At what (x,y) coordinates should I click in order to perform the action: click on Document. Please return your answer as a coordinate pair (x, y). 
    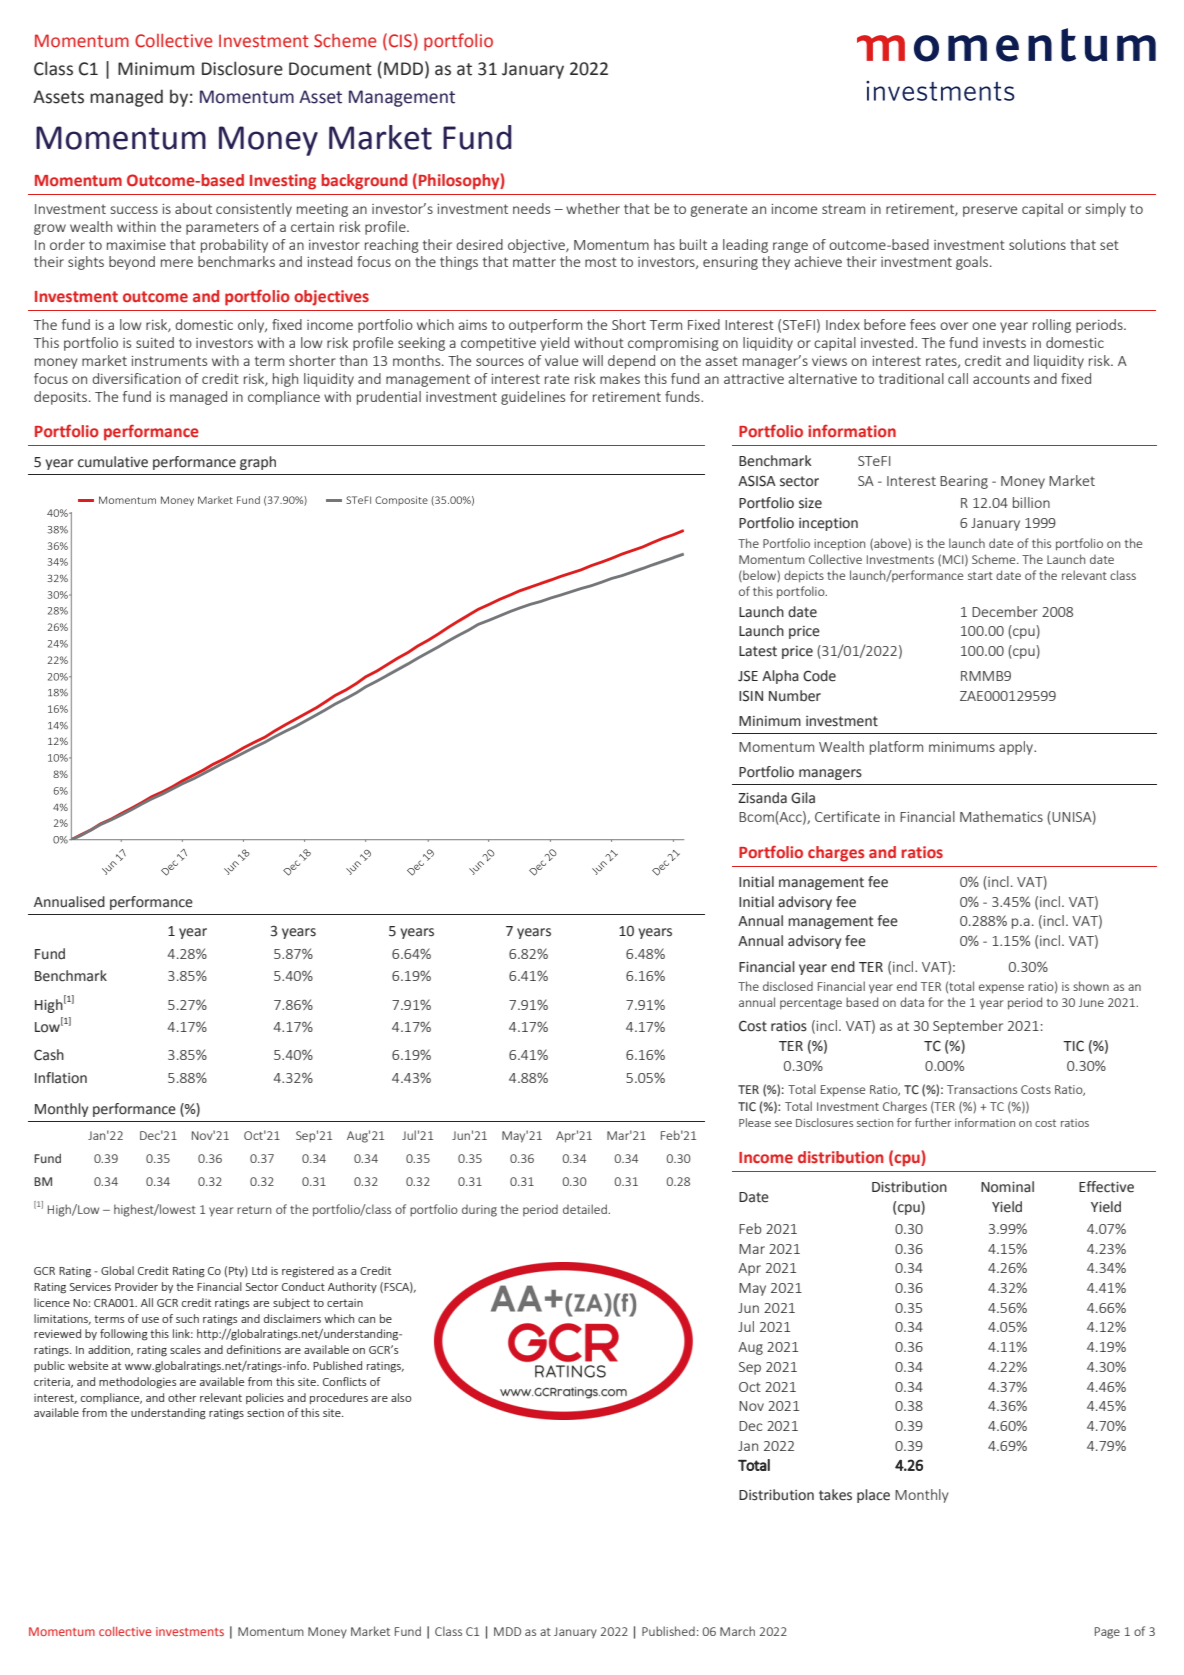
    Looking at the image, I should click on (330, 69).
